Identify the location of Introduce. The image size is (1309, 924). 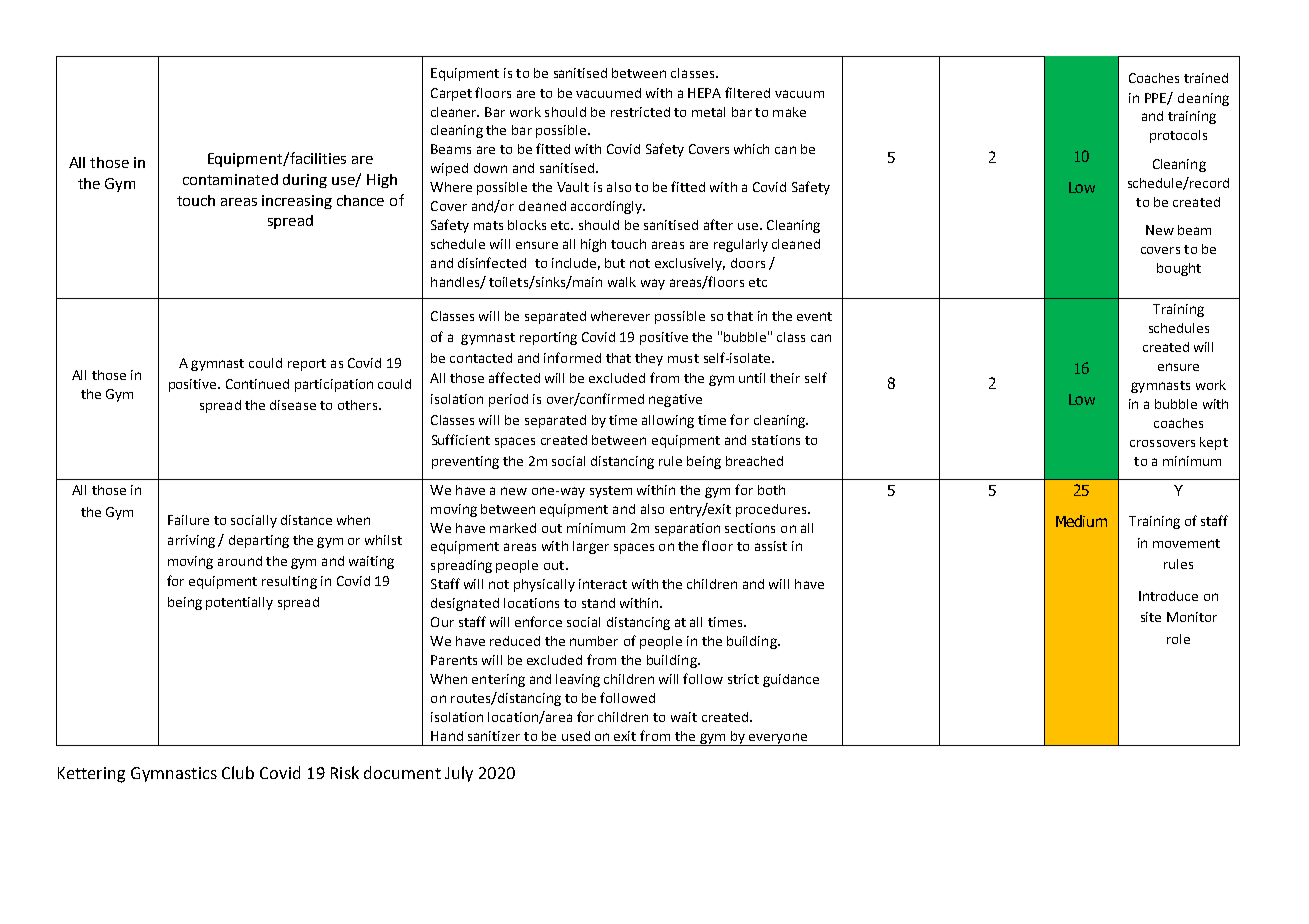
(1168, 596).
